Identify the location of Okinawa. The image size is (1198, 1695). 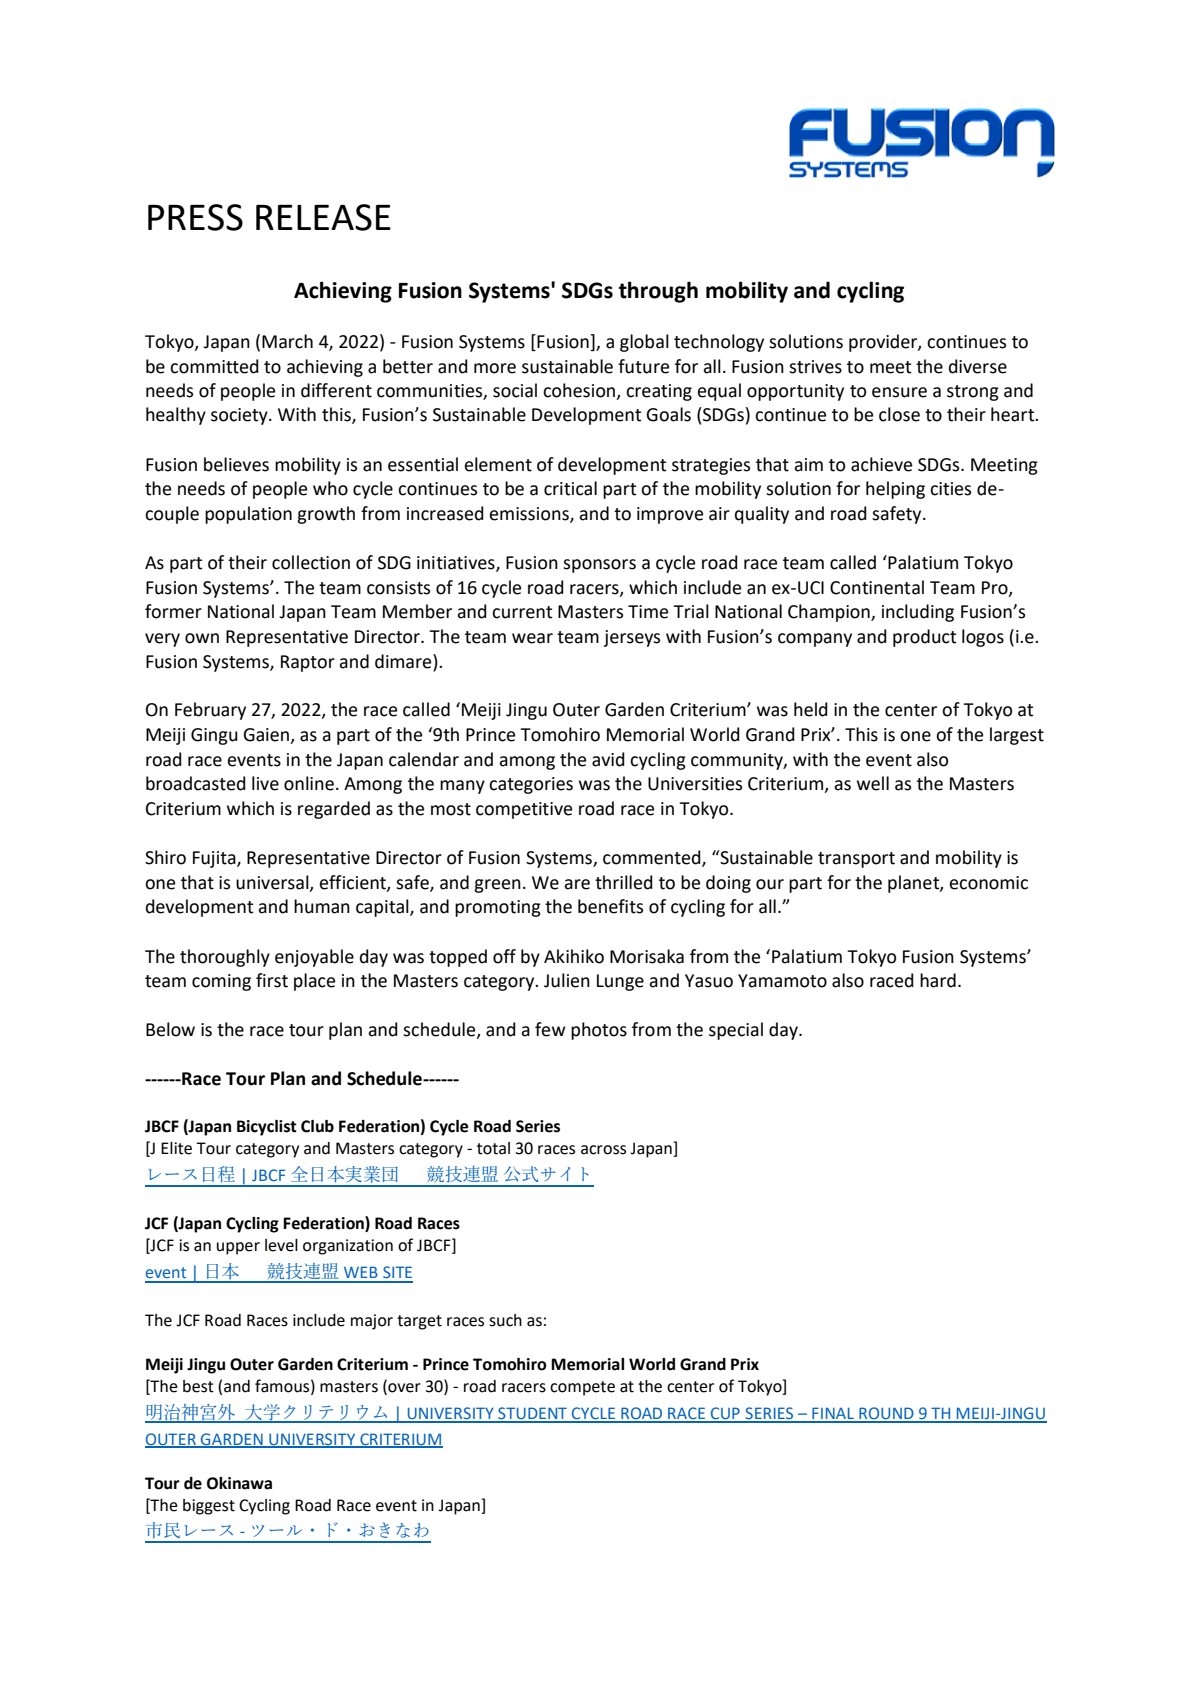
(239, 1483).
